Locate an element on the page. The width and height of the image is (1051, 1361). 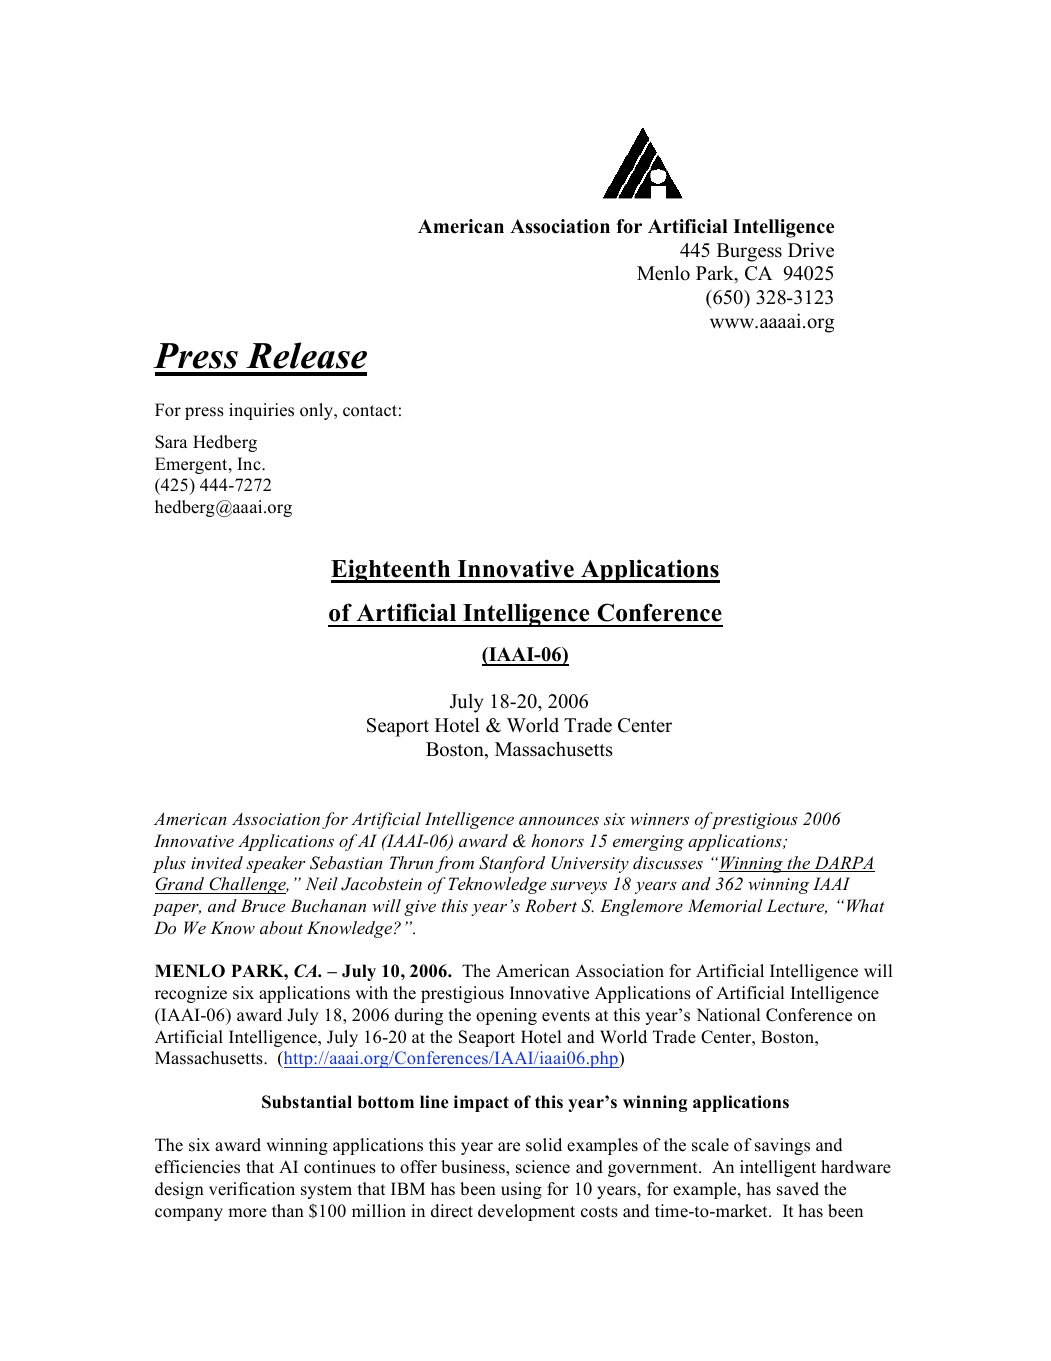
verification is located at coordinates (252, 1189).
